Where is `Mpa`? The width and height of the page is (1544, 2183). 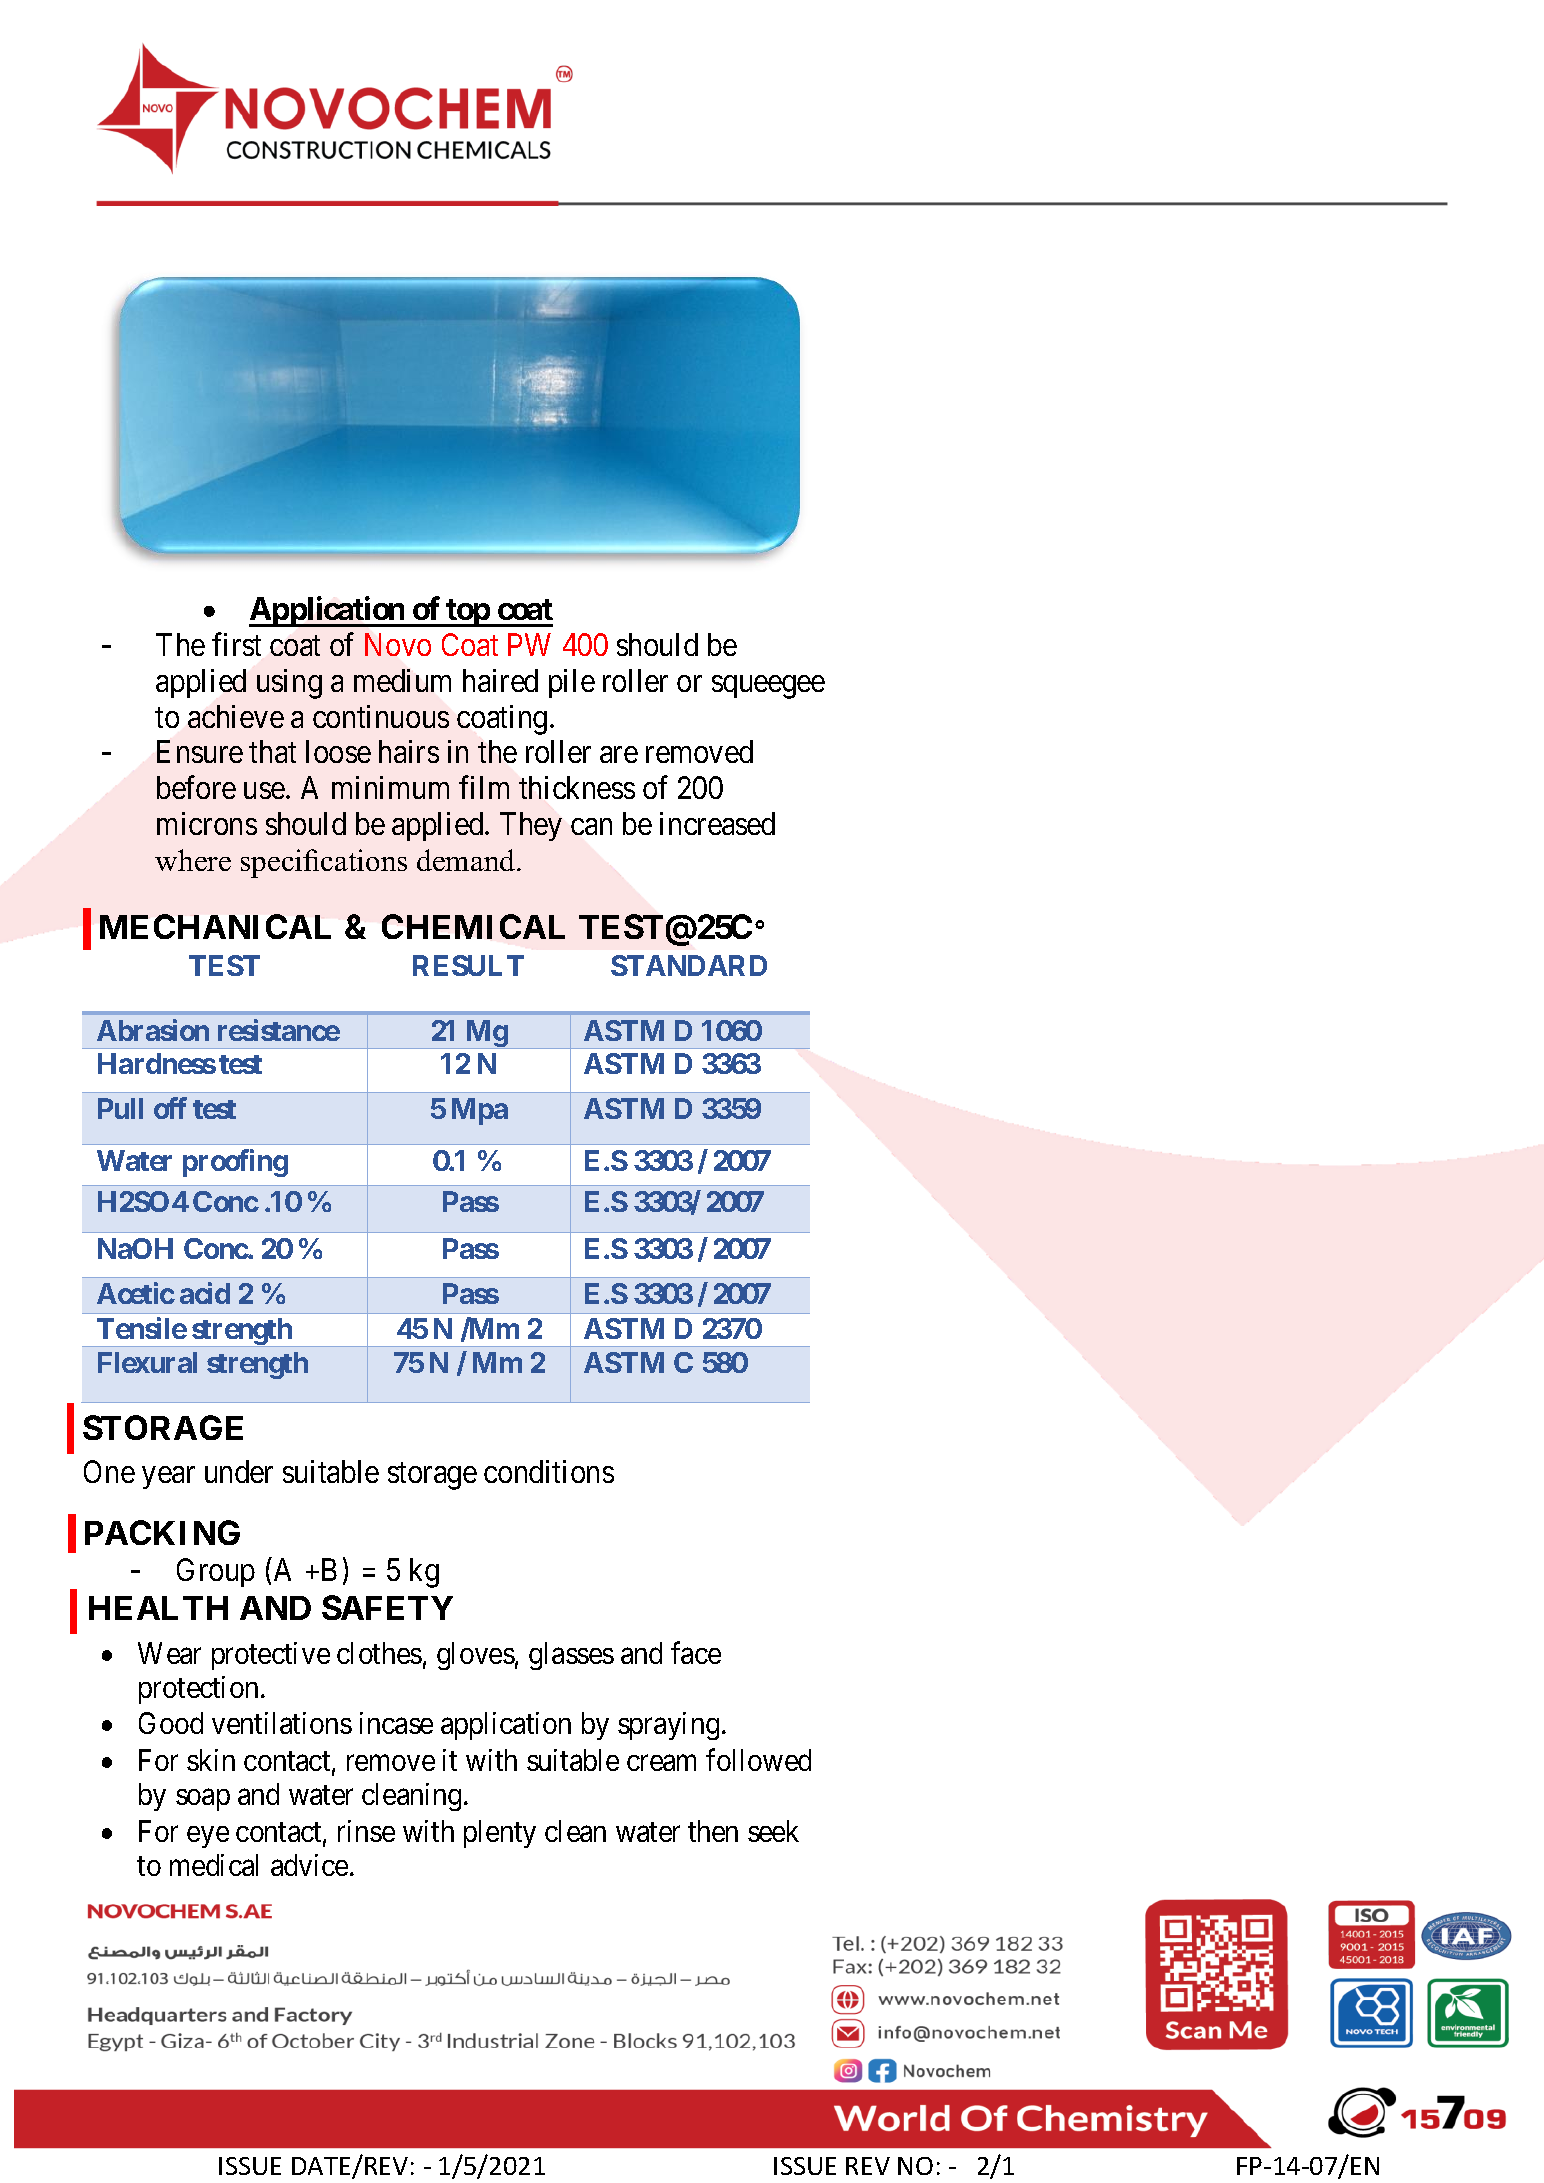 Mpa is located at coordinates (480, 1111).
